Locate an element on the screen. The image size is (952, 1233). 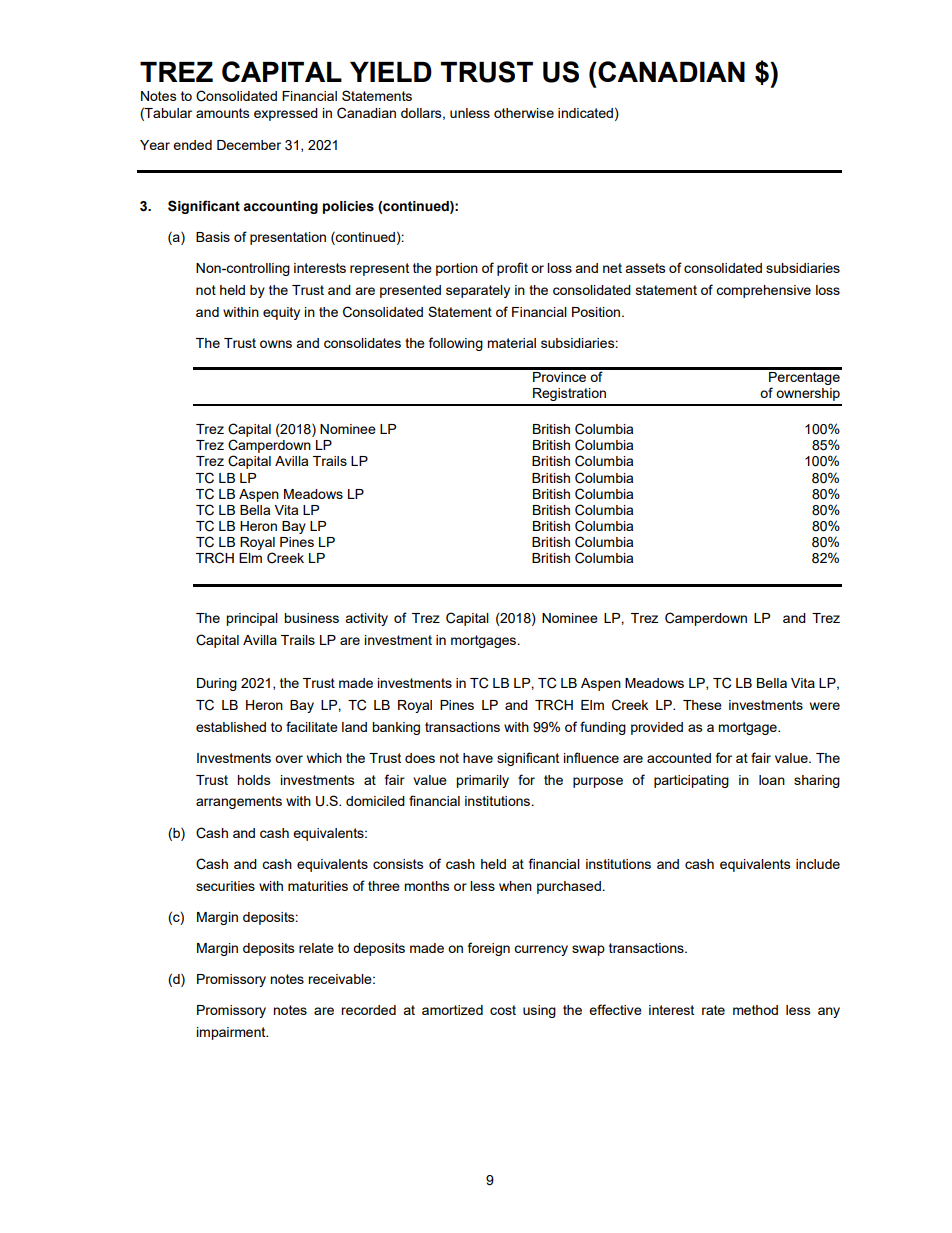
principal is located at coordinates (252, 619).
